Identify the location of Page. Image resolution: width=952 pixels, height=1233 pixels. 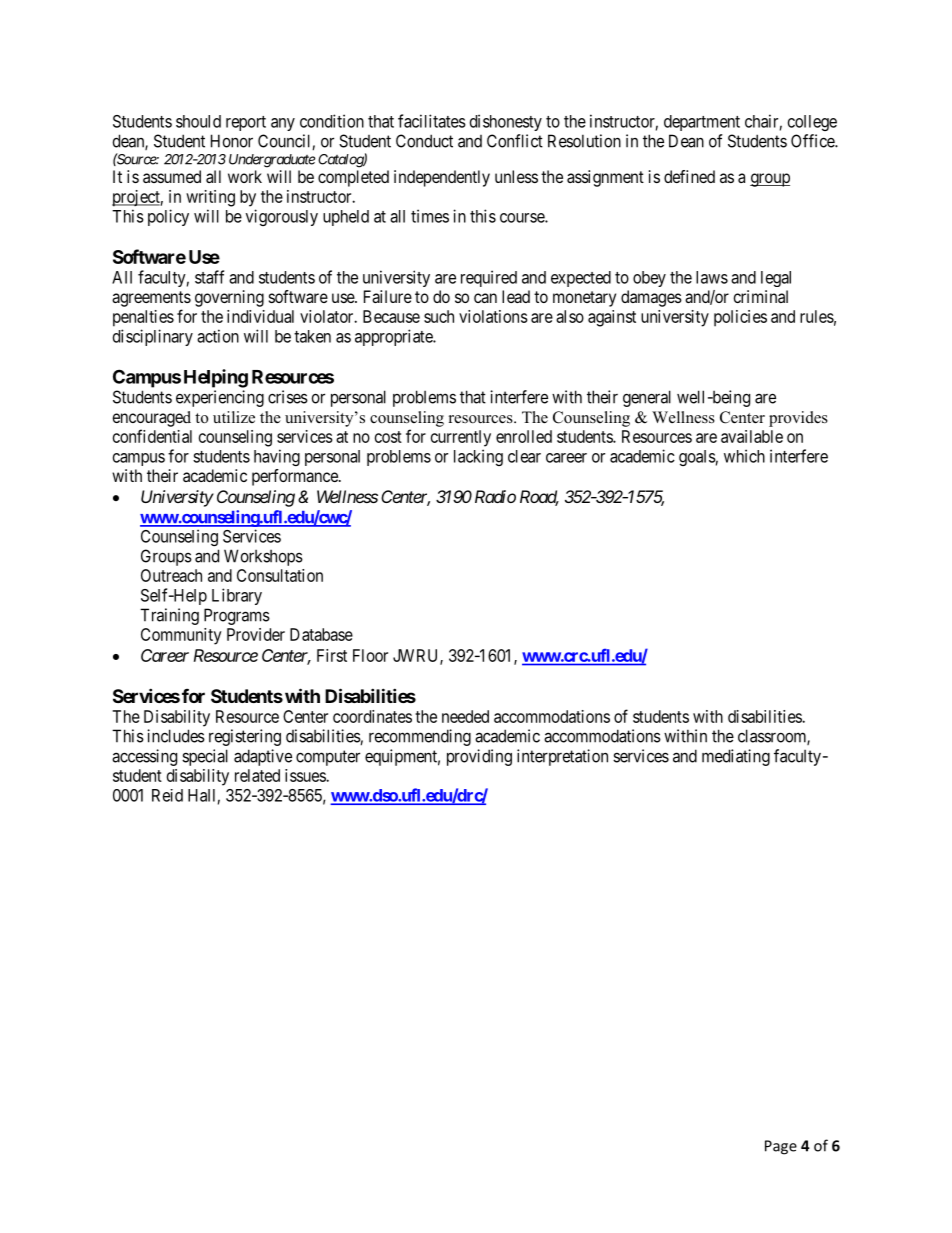
(781, 1147).
